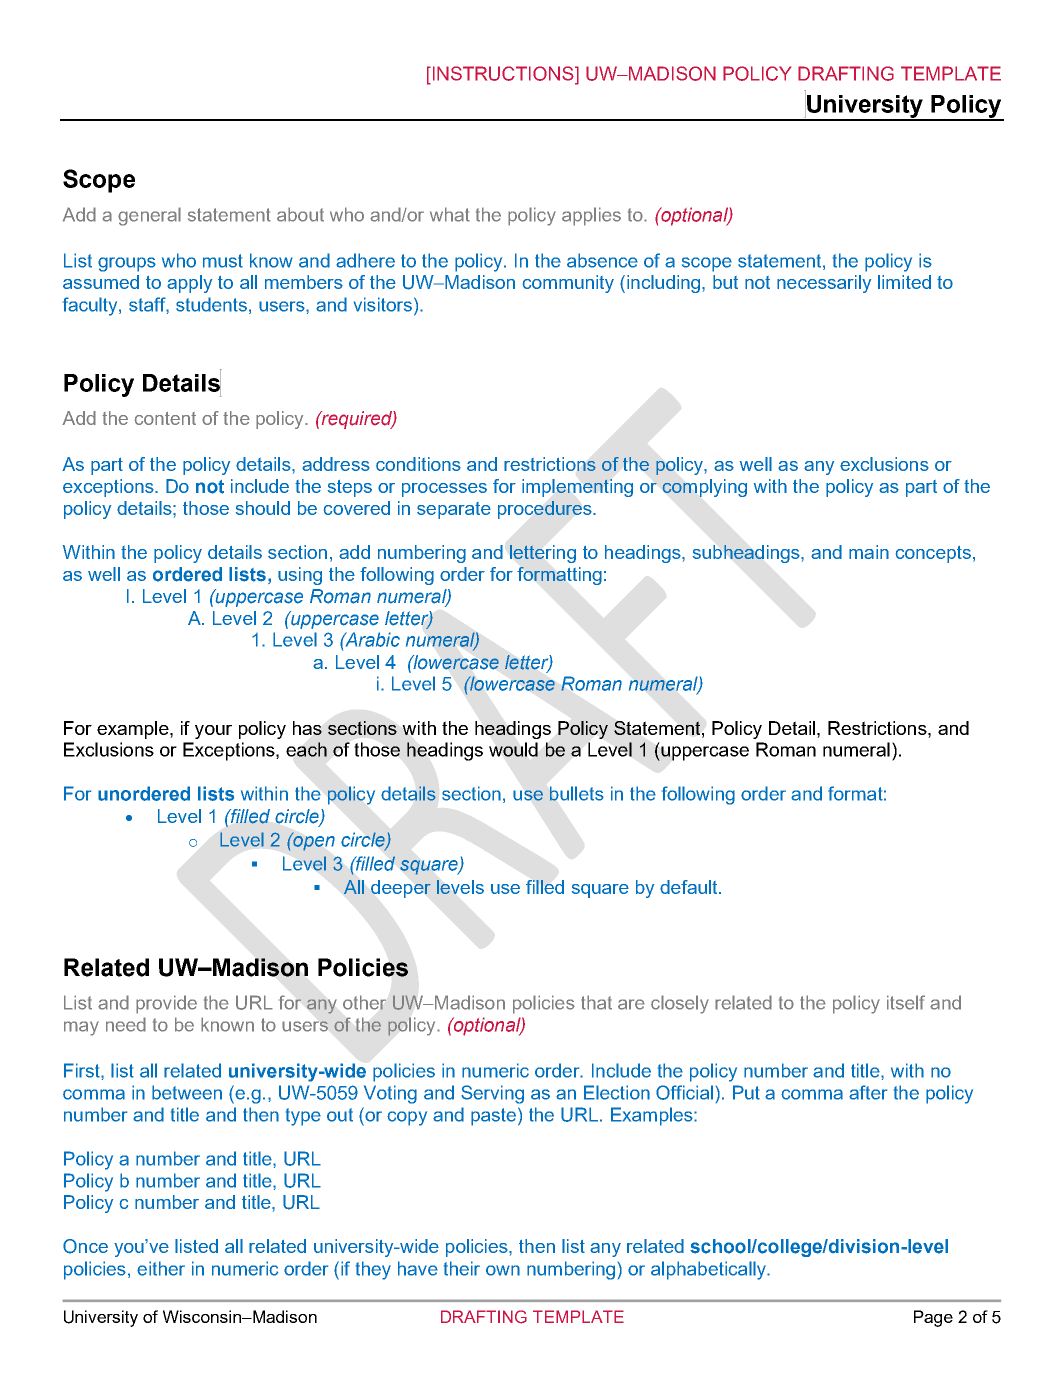 Image resolution: width=1064 pixels, height=1377 pixels. Describe the element at coordinates (189, 284) in the page. I see `apply` at that location.
